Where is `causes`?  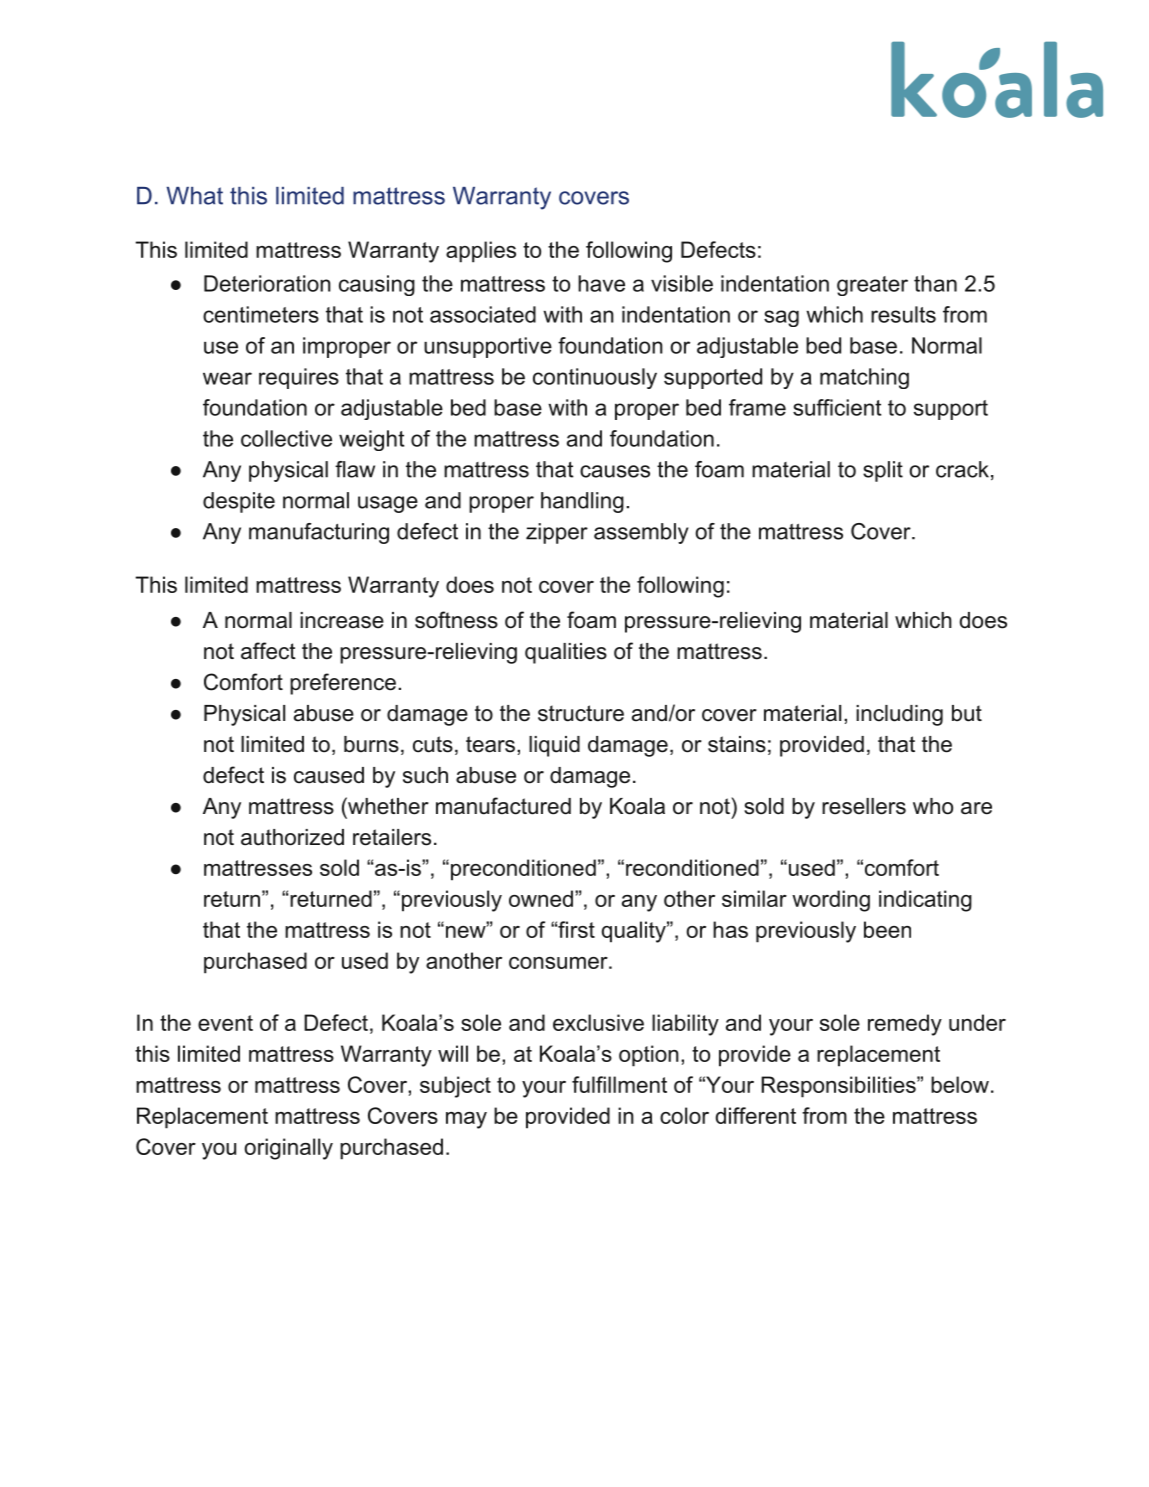
causes is located at coordinates (615, 471).
